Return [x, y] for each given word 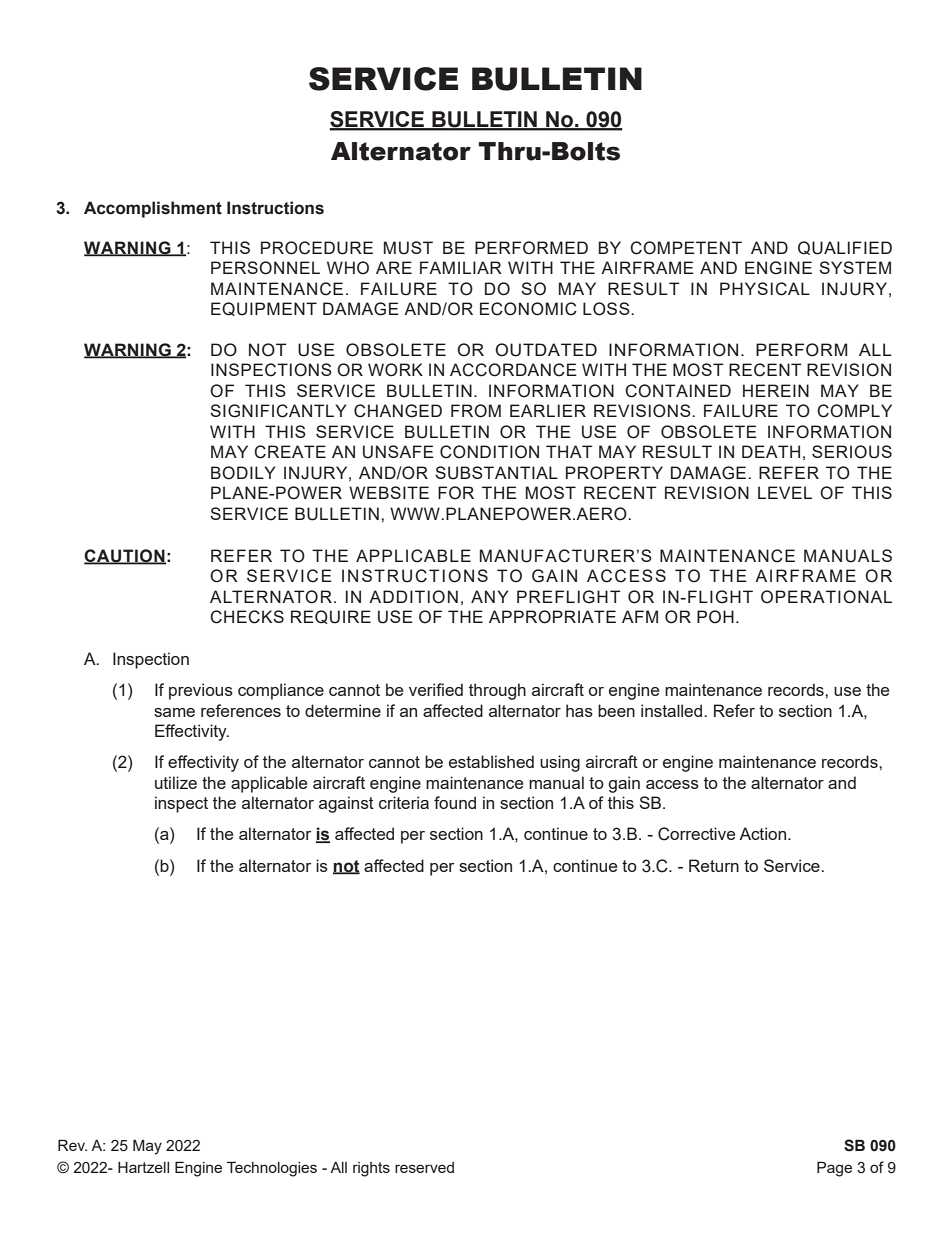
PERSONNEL [265, 268]
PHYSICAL [765, 289]
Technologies [272, 1169]
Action [764, 833]
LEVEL [785, 492]
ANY [489, 596]
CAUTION [125, 556]
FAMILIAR [461, 267]
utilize [176, 782]
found [455, 802]
